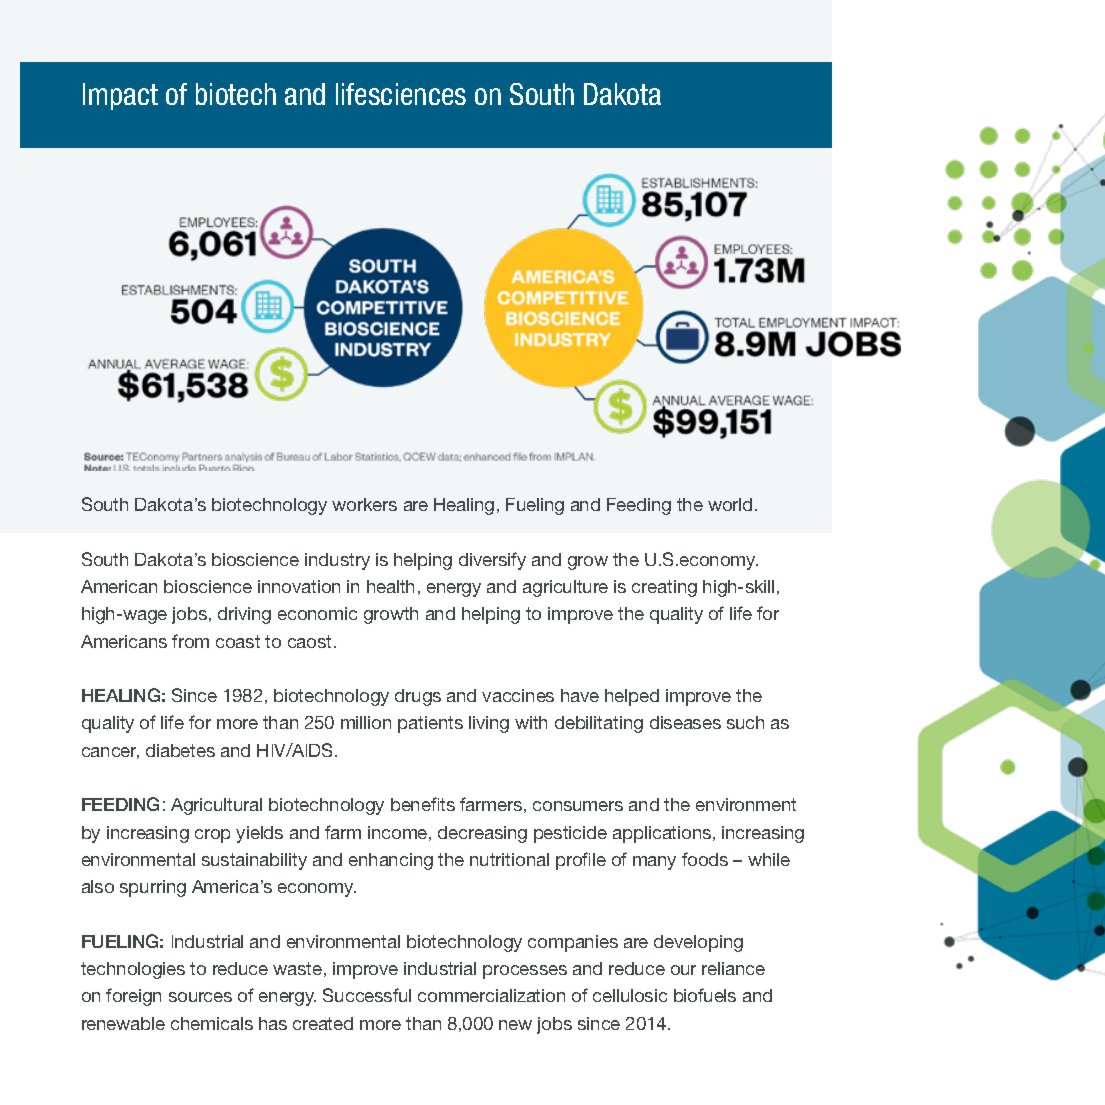  I want to click on Impact, so click(120, 96).
